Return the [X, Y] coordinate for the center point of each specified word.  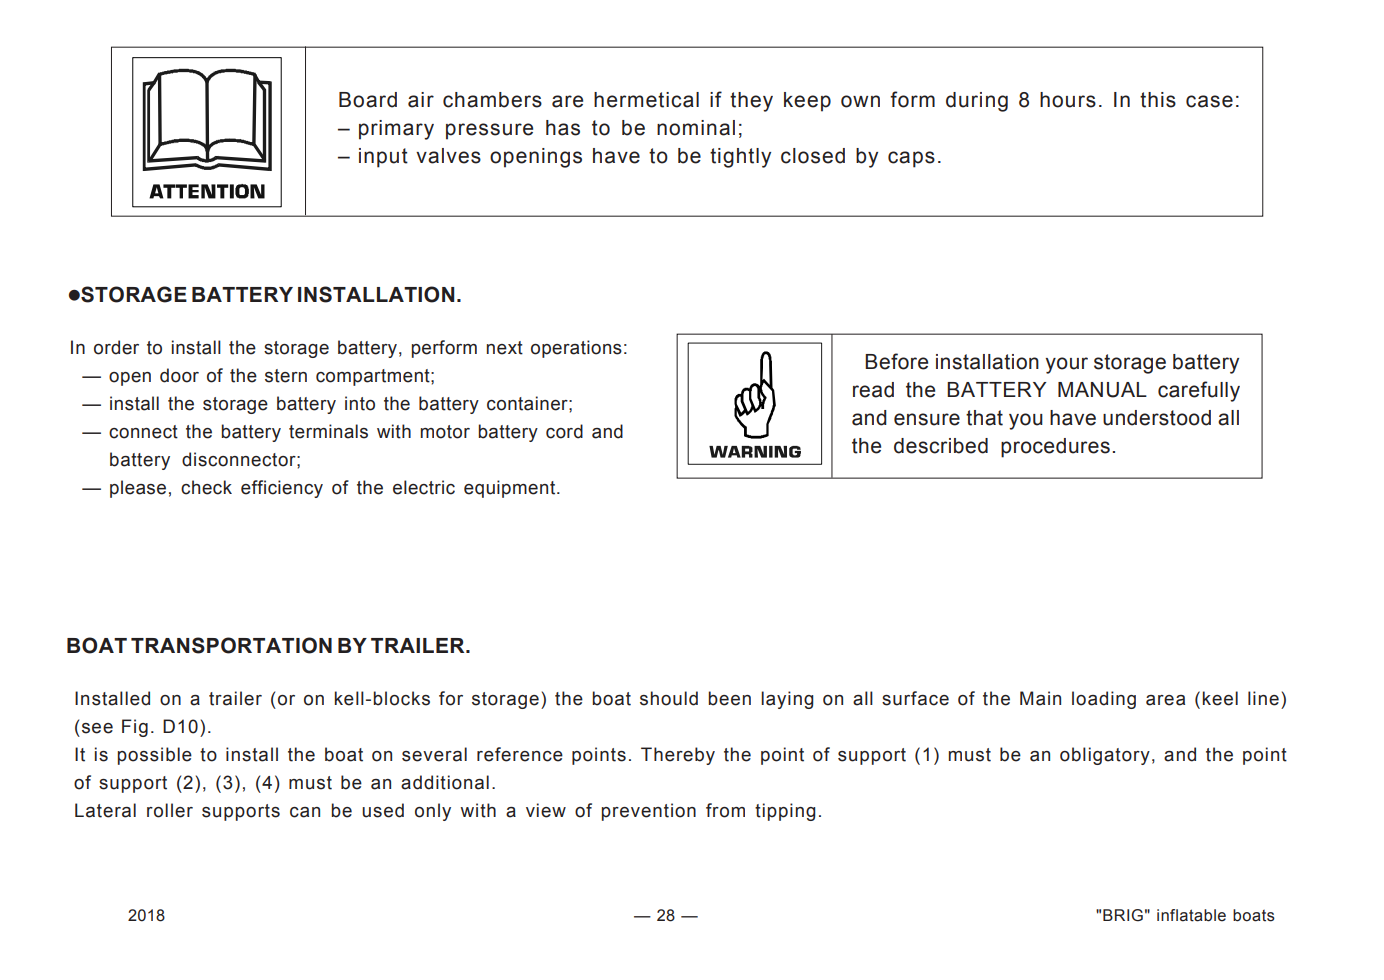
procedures [1055, 448]
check [206, 487]
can [305, 812]
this [1158, 100]
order [116, 347]
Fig [135, 728]
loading [1104, 700]
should [669, 698]
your [1067, 365]
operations [576, 349]
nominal [696, 128]
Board [368, 100]
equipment [511, 489]
